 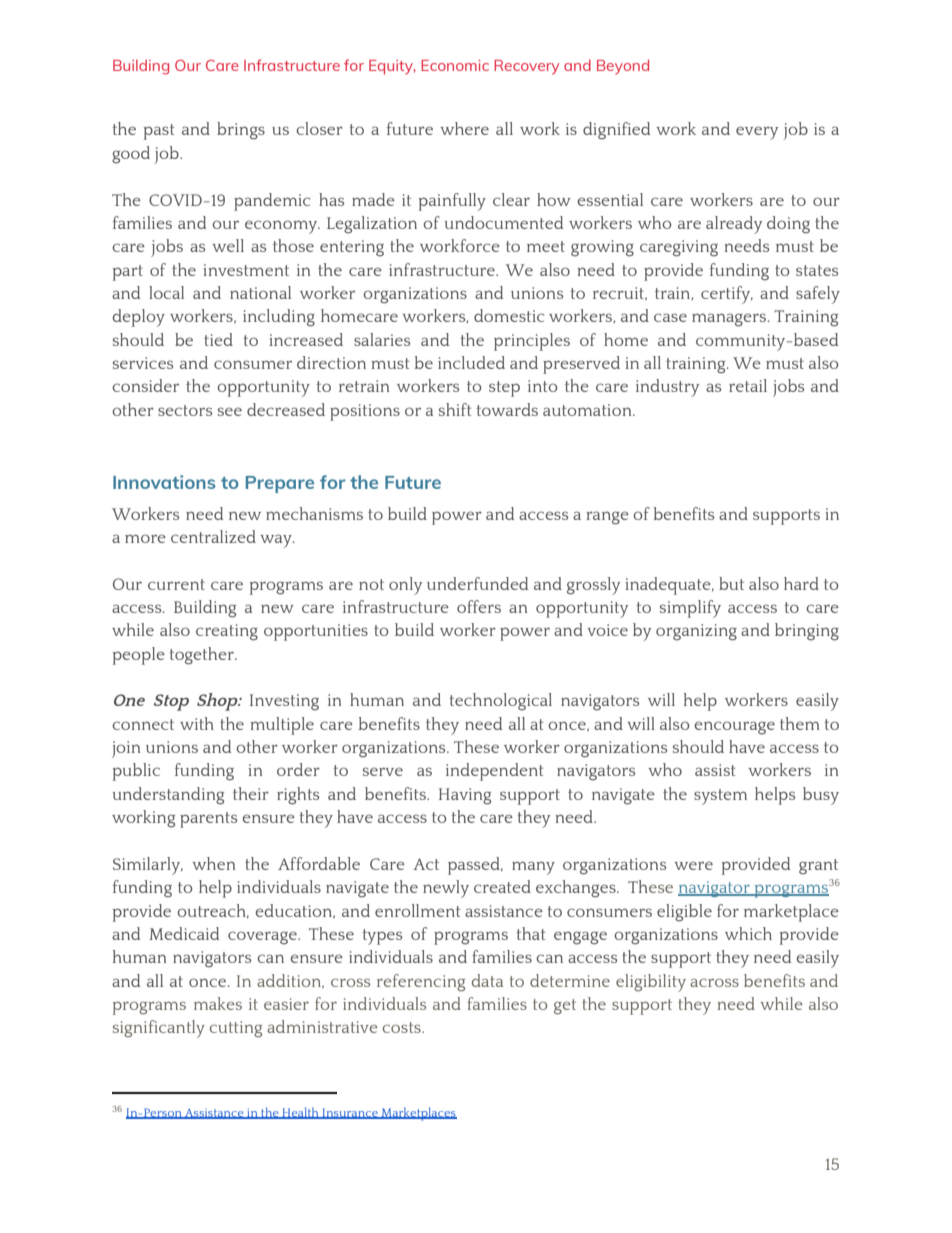 I want to click on see, so click(x=230, y=411).
